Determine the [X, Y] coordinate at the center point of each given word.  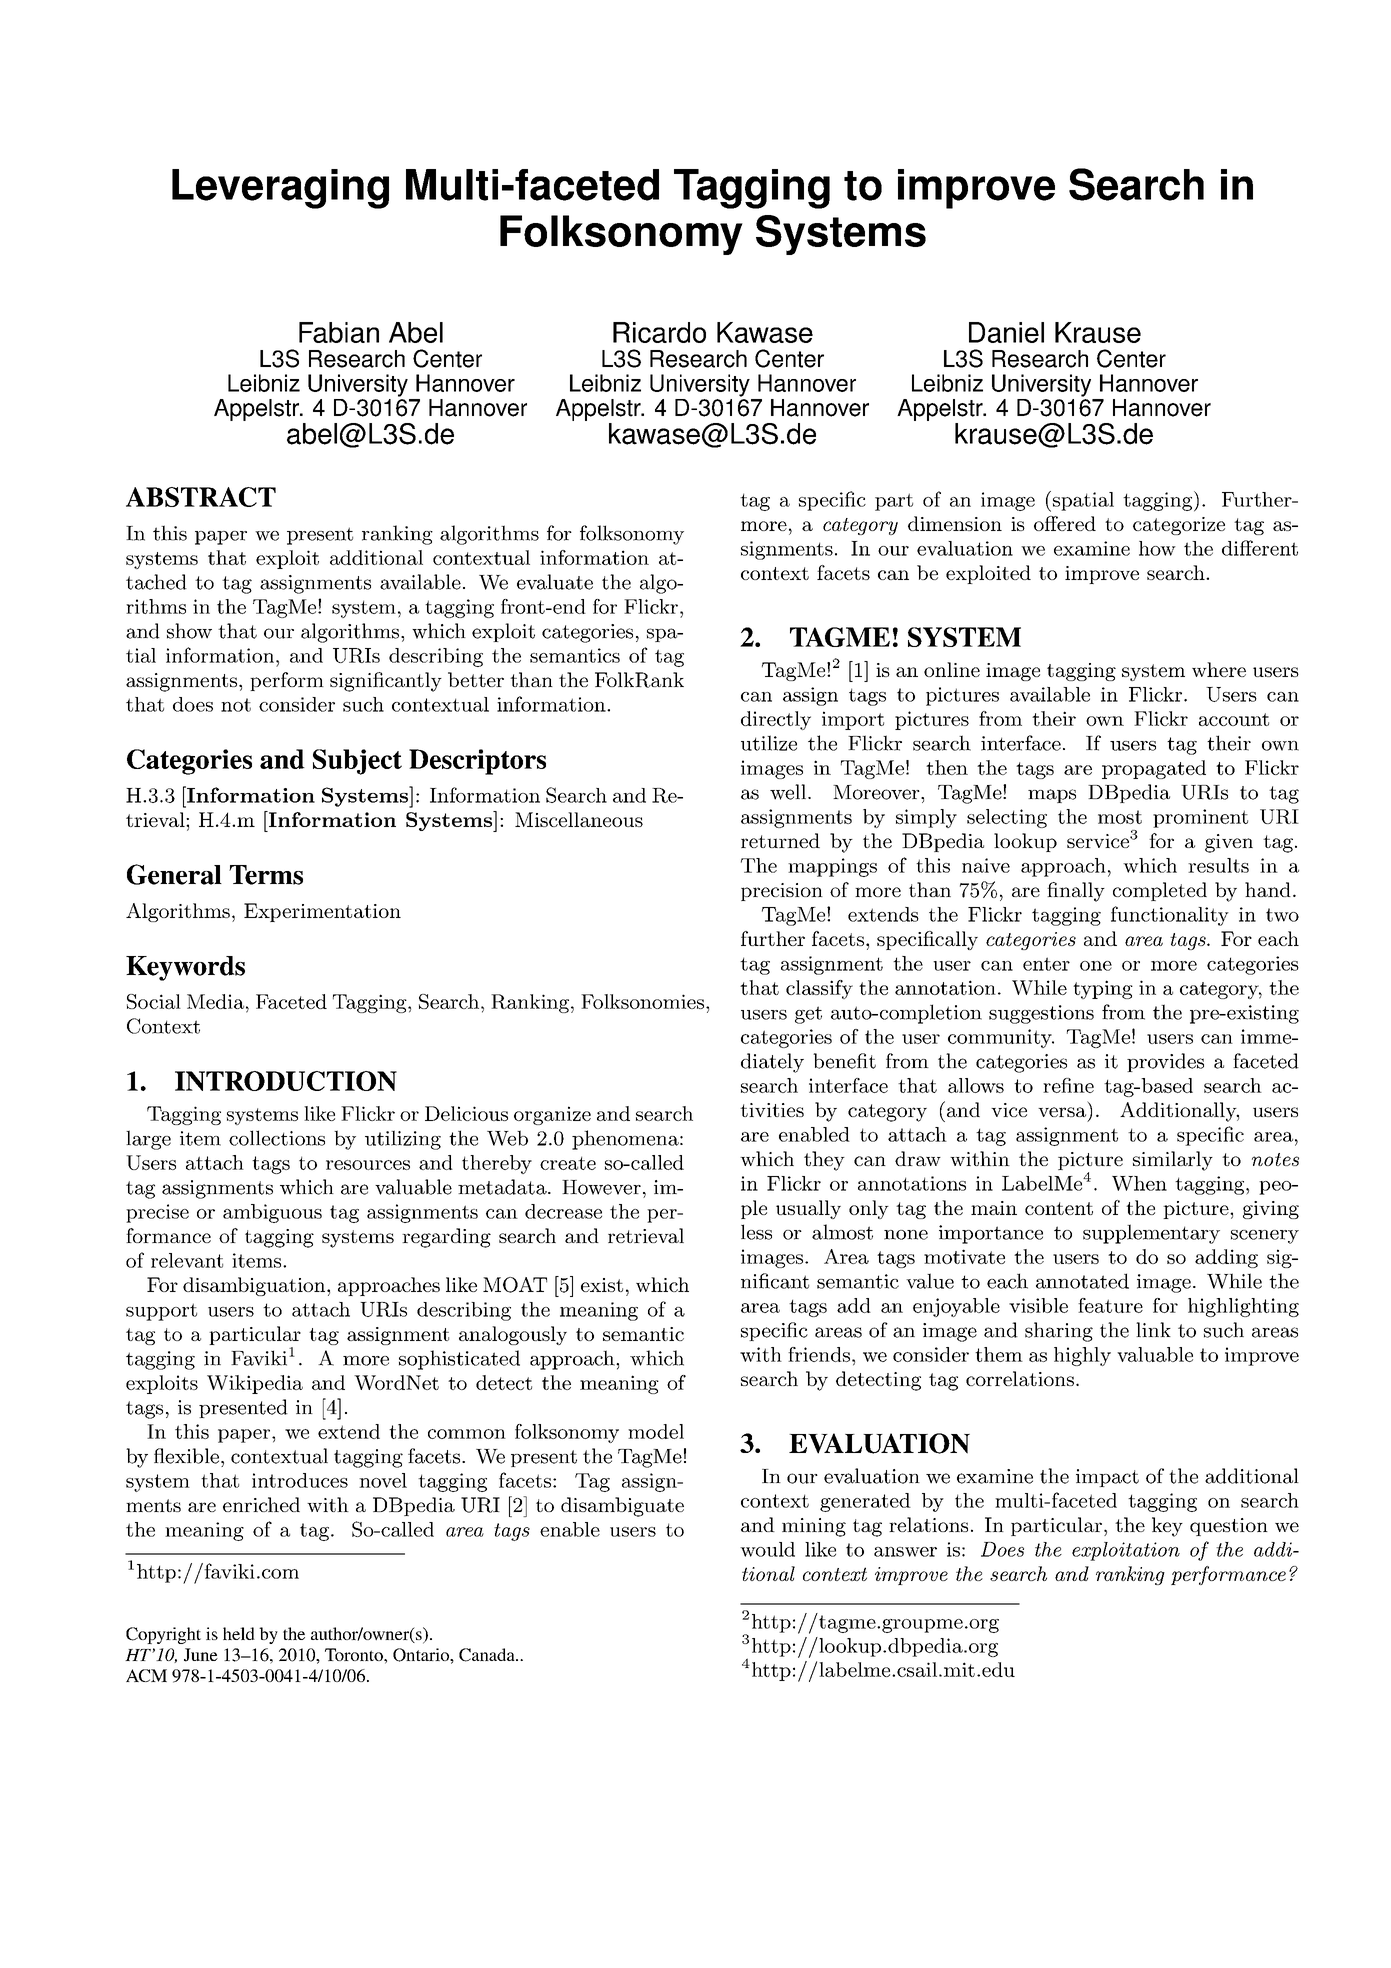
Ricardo [659, 332]
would [767, 1549]
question [1229, 1527]
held [239, 1633]
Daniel [1006, 332]
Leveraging [280, 189]
